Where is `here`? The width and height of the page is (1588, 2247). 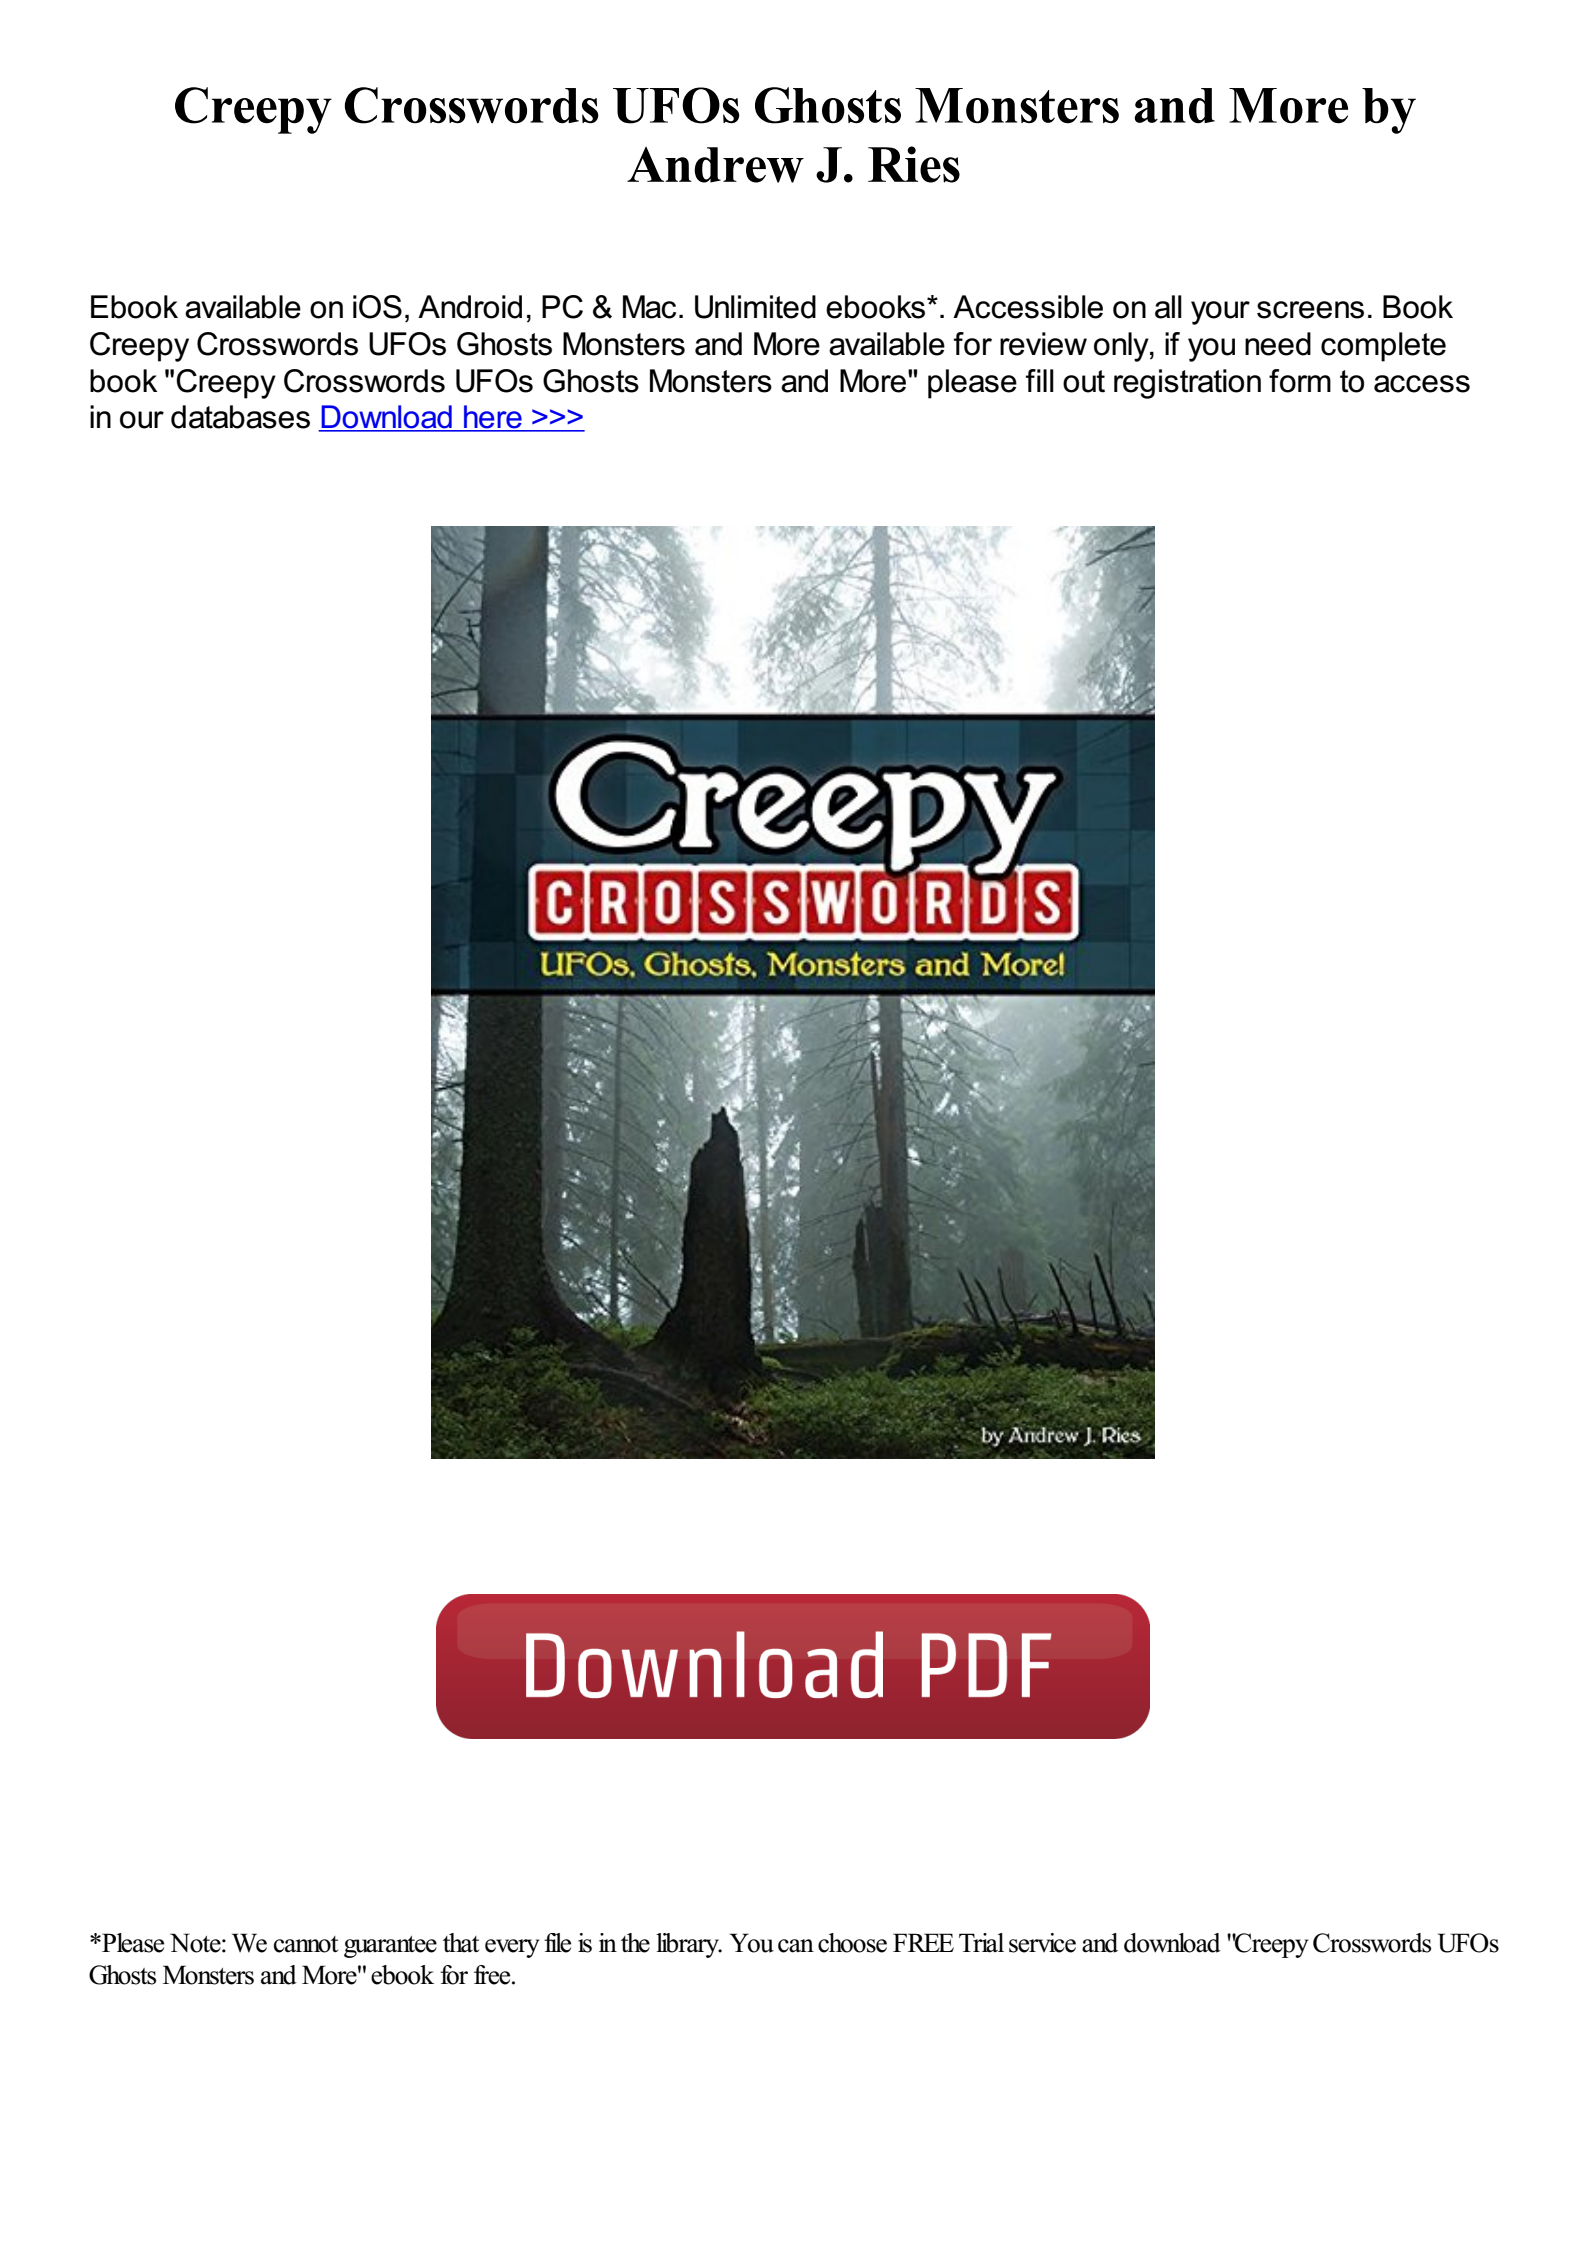 here is located at coordinates (493, 418).
